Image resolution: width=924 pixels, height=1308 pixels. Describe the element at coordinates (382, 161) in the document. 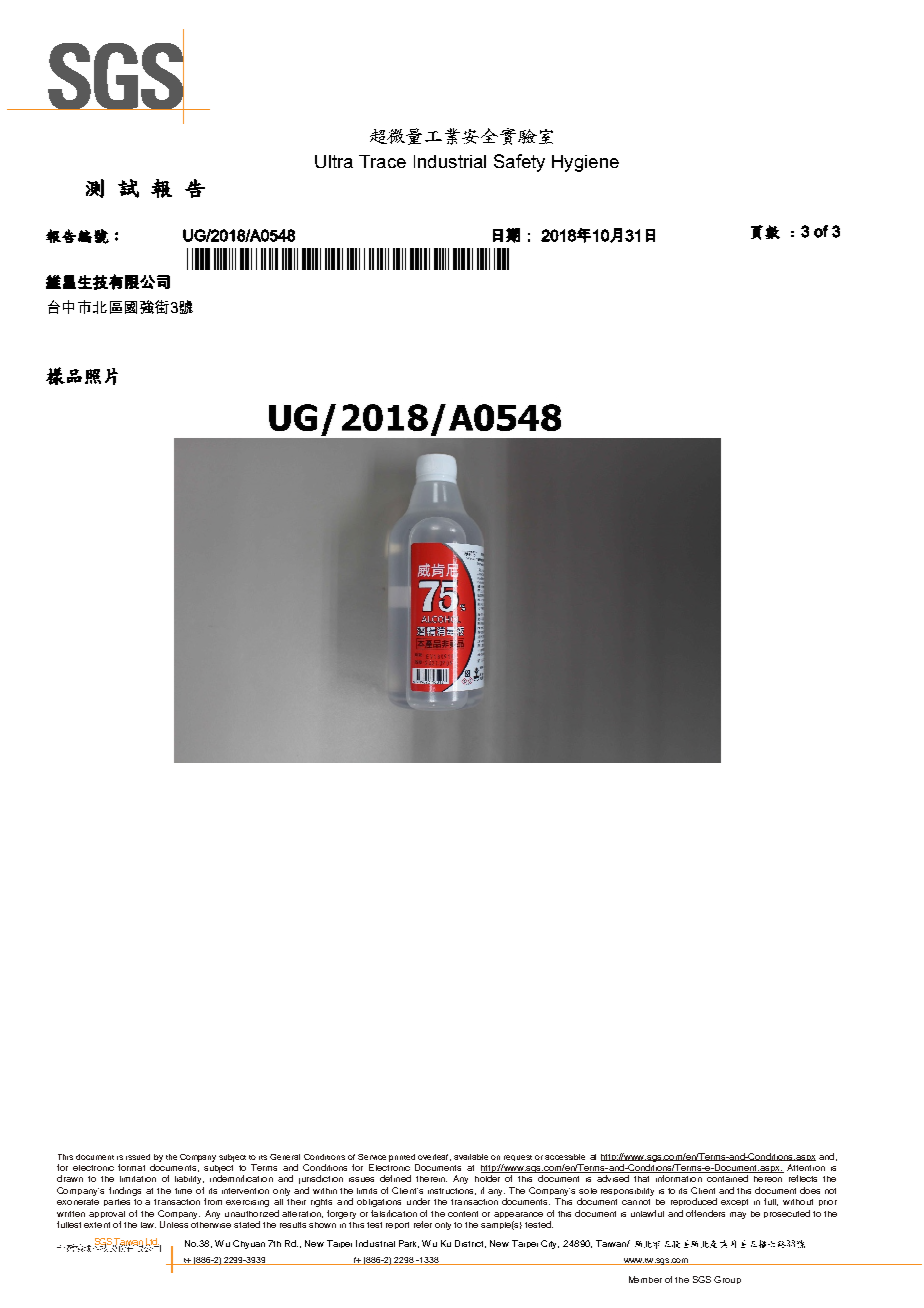

I see `Trace` at that location.
